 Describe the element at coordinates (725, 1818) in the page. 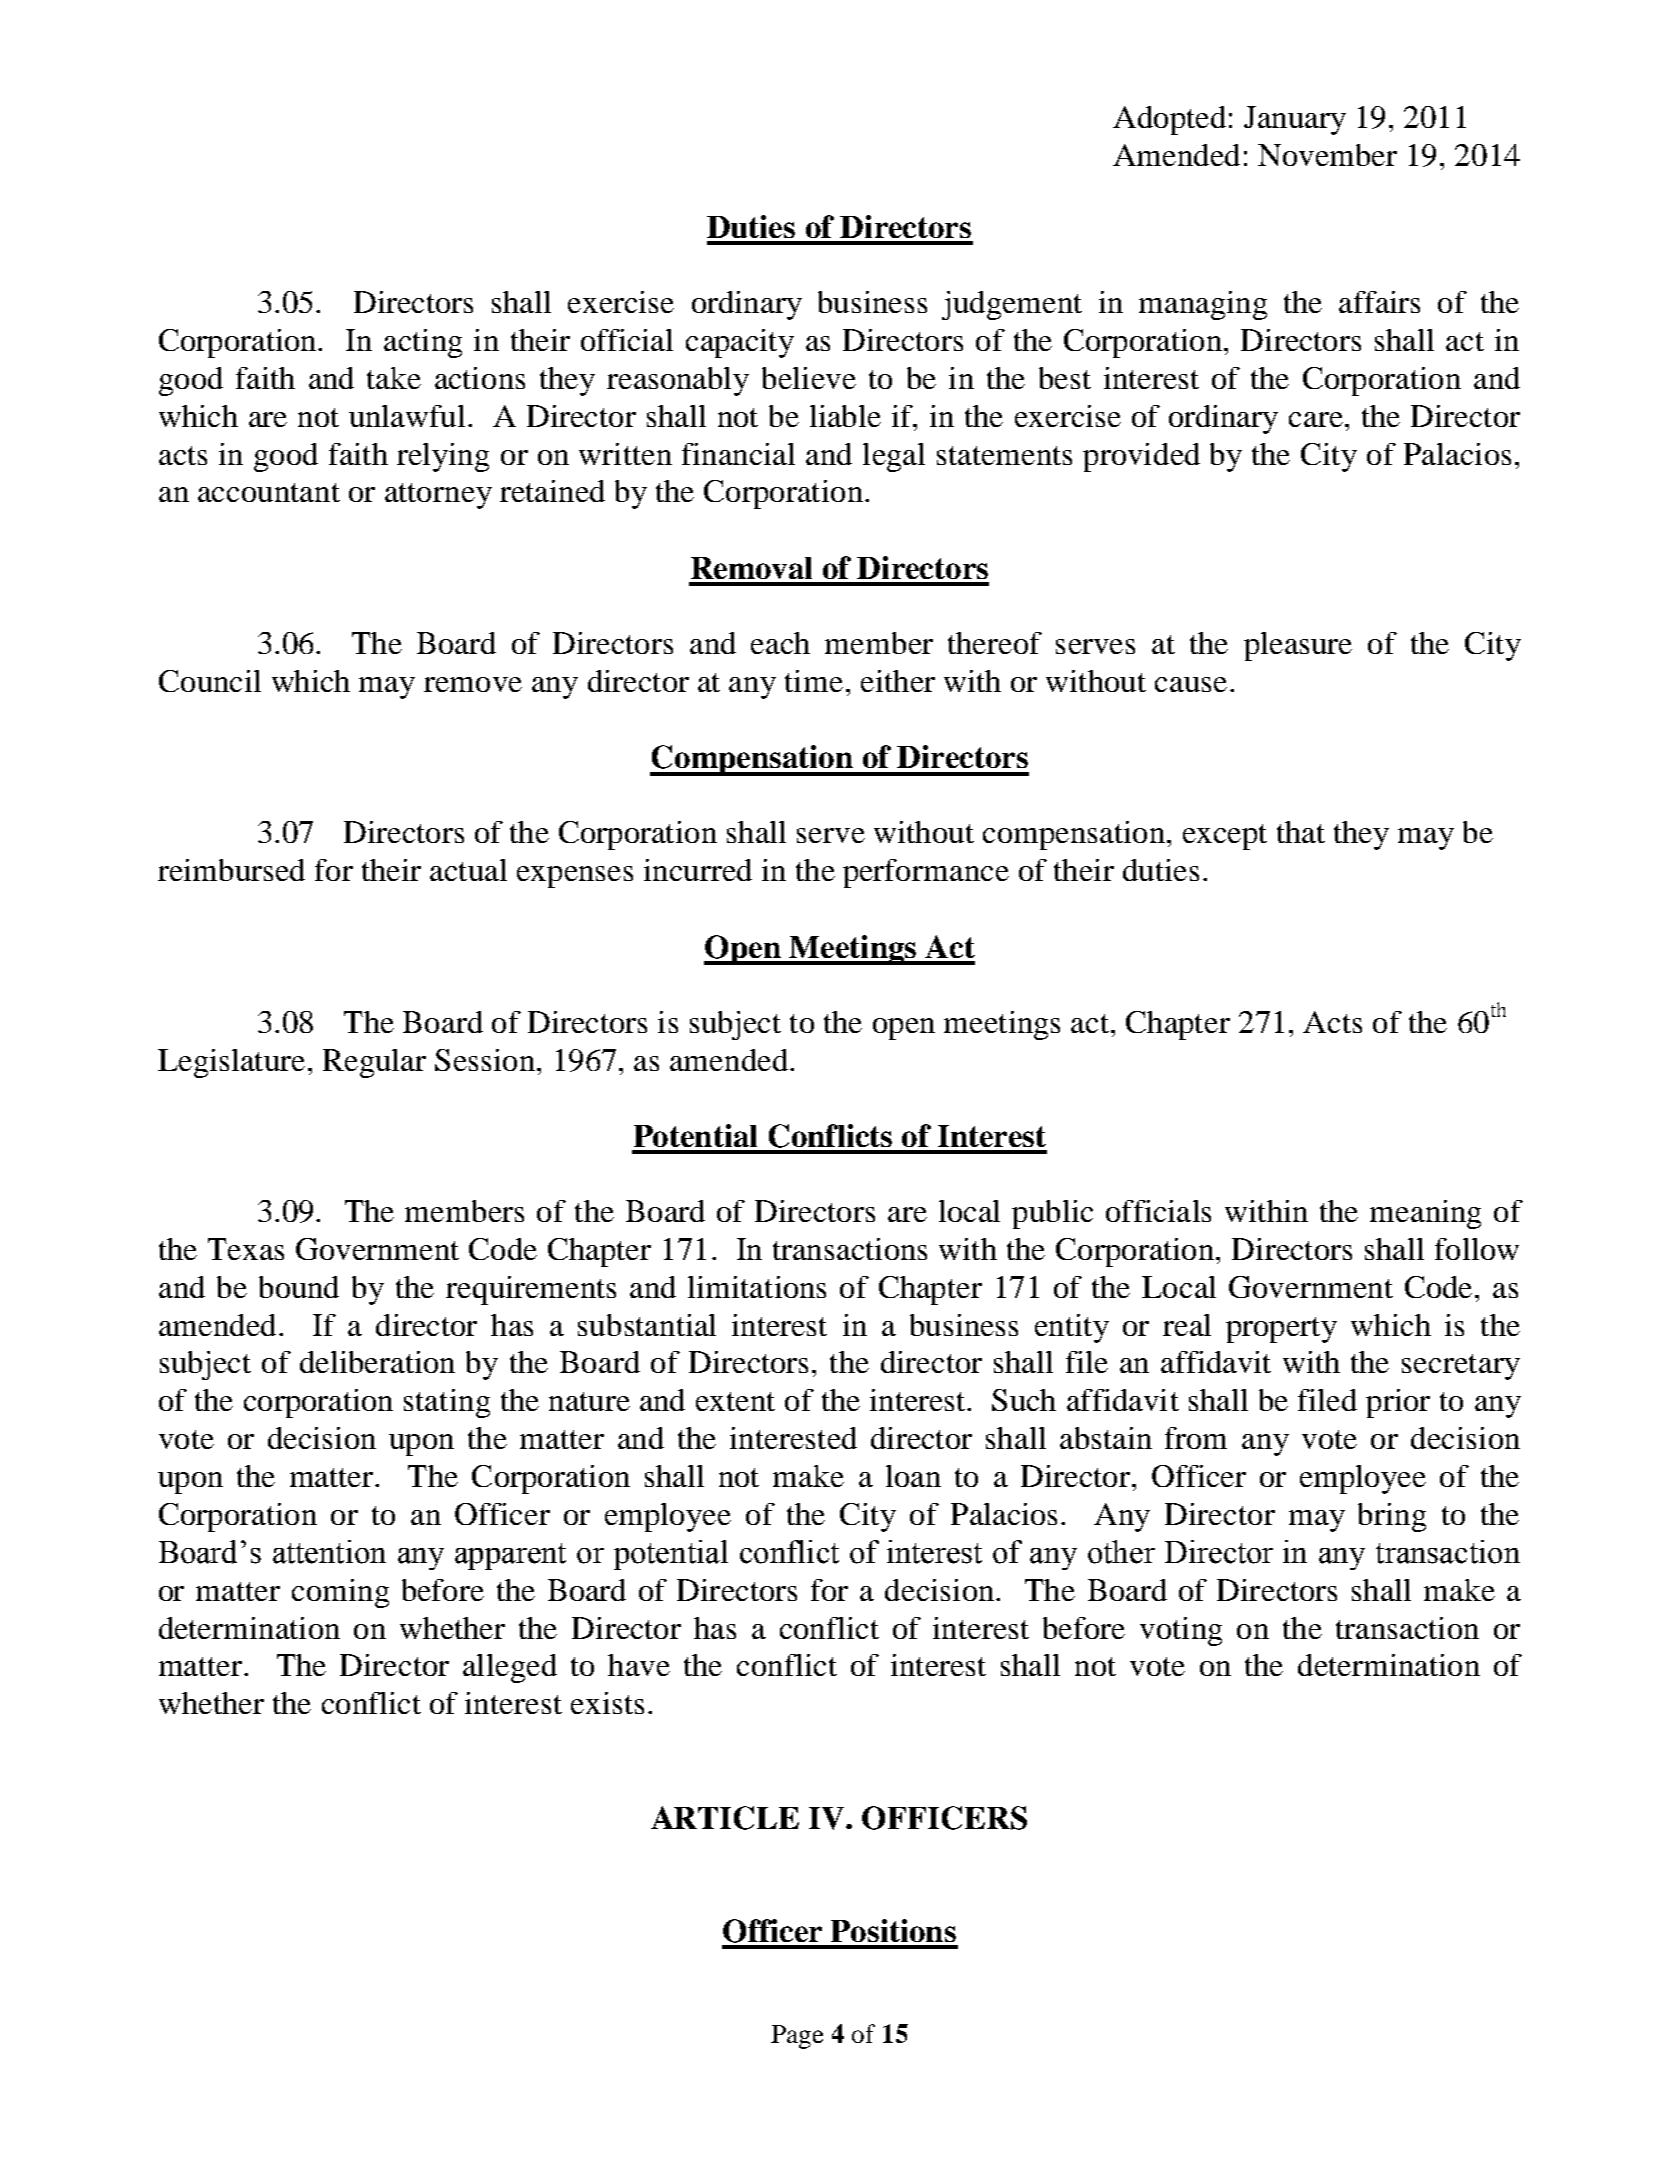

I see `ARTICLE` at that location.
